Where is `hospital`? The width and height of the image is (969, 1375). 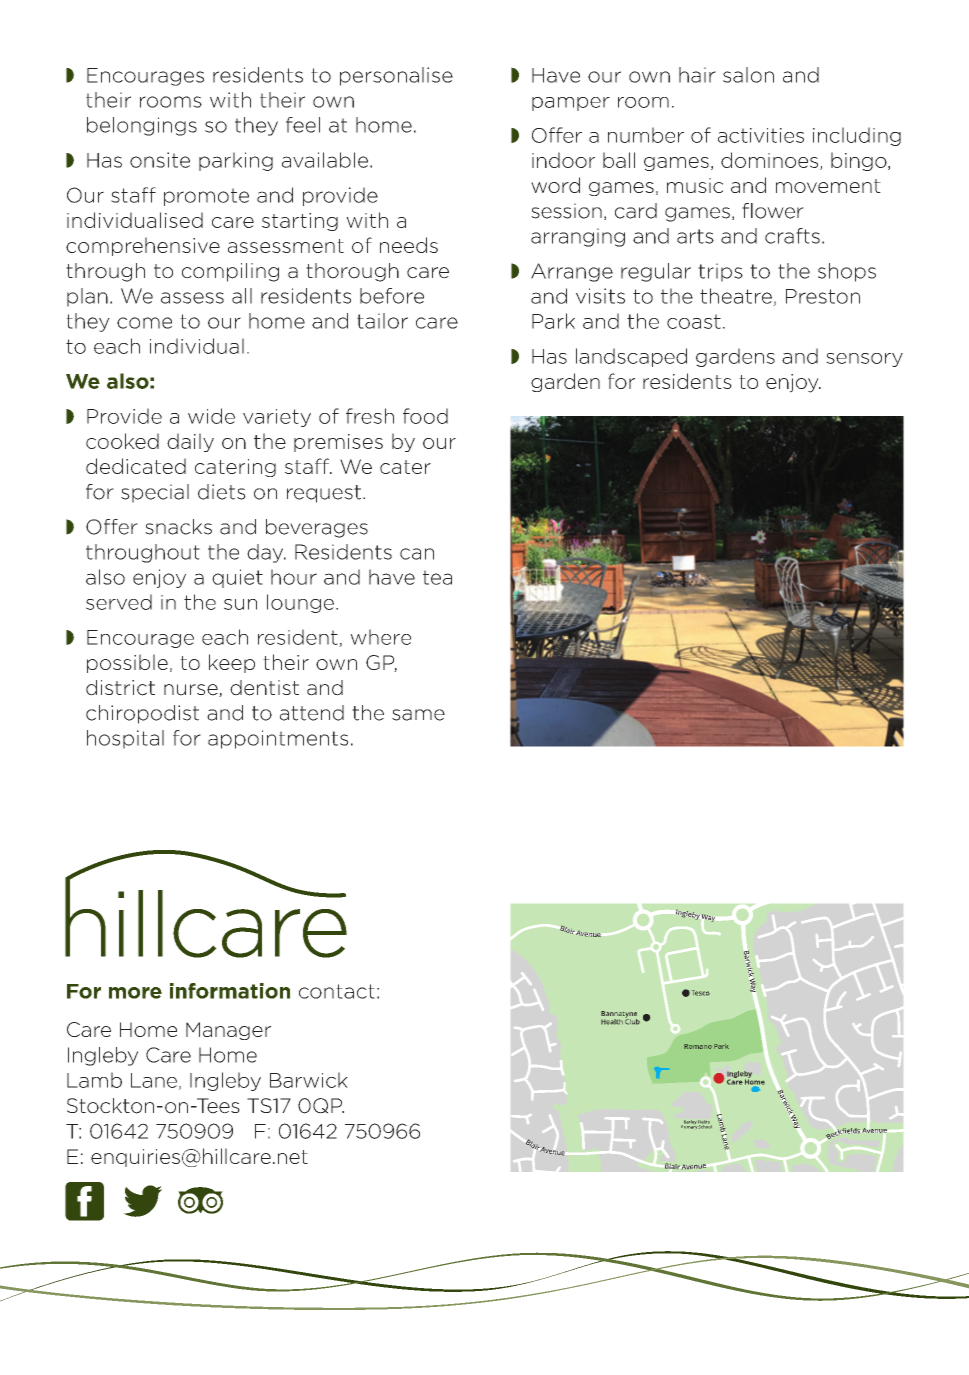
hospital is located at coordinates (125, 739).
